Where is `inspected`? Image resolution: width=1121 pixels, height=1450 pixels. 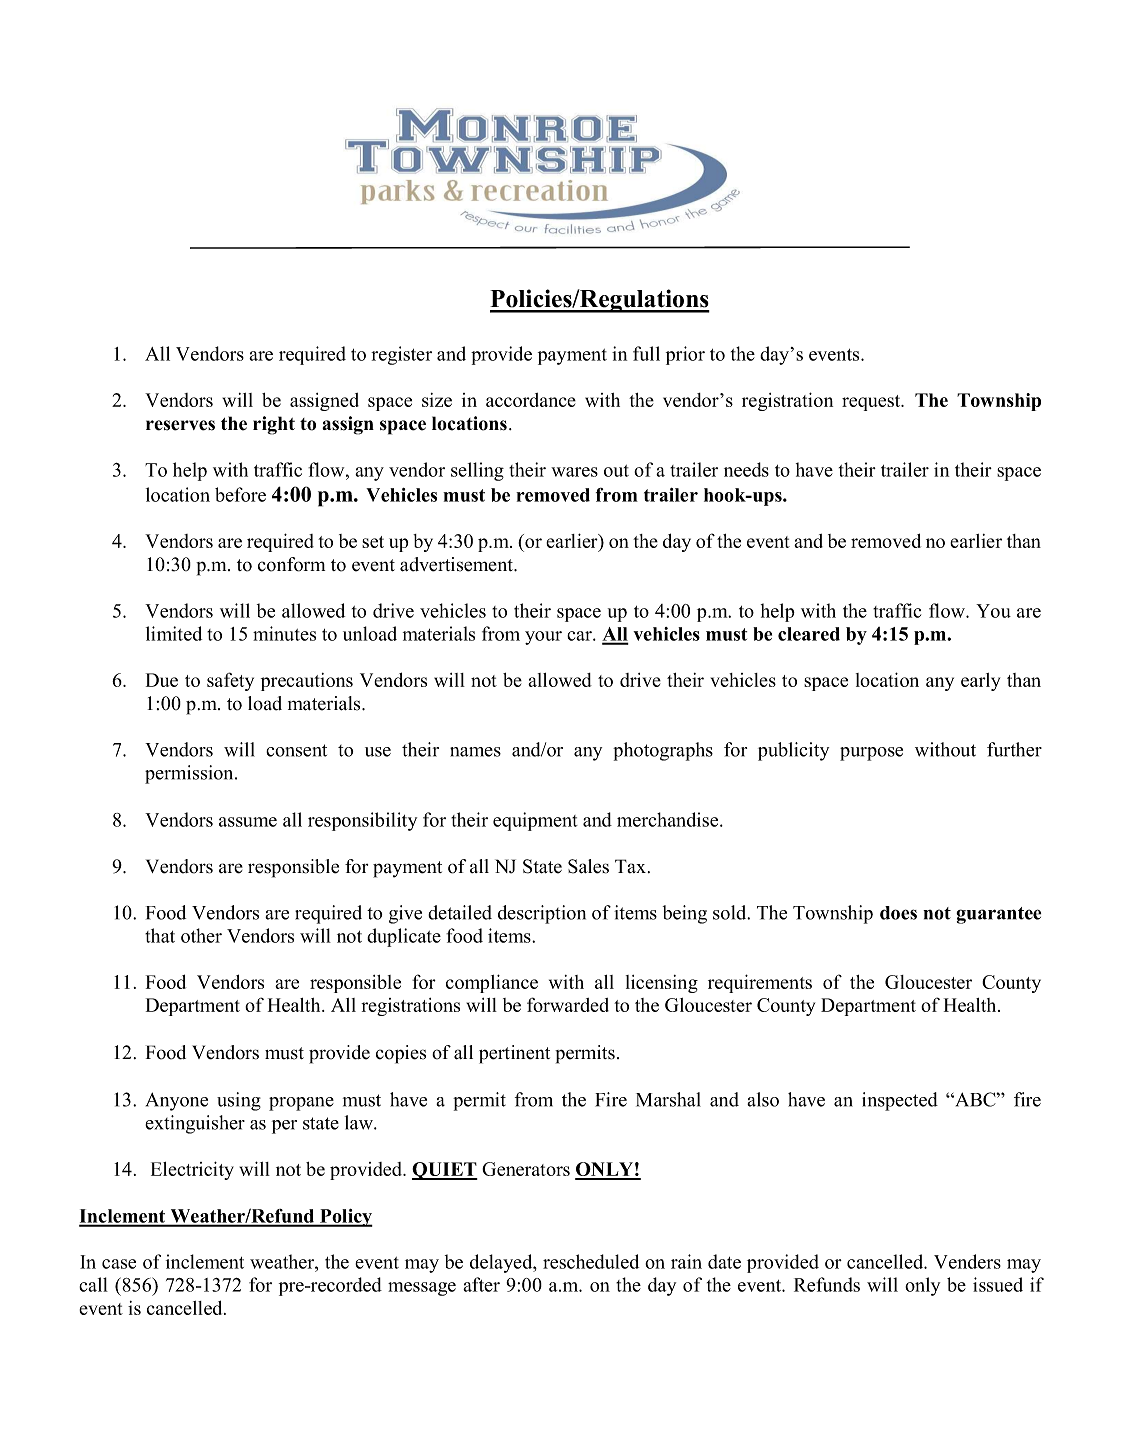 inspected is located at coordinates (900, 1101).
